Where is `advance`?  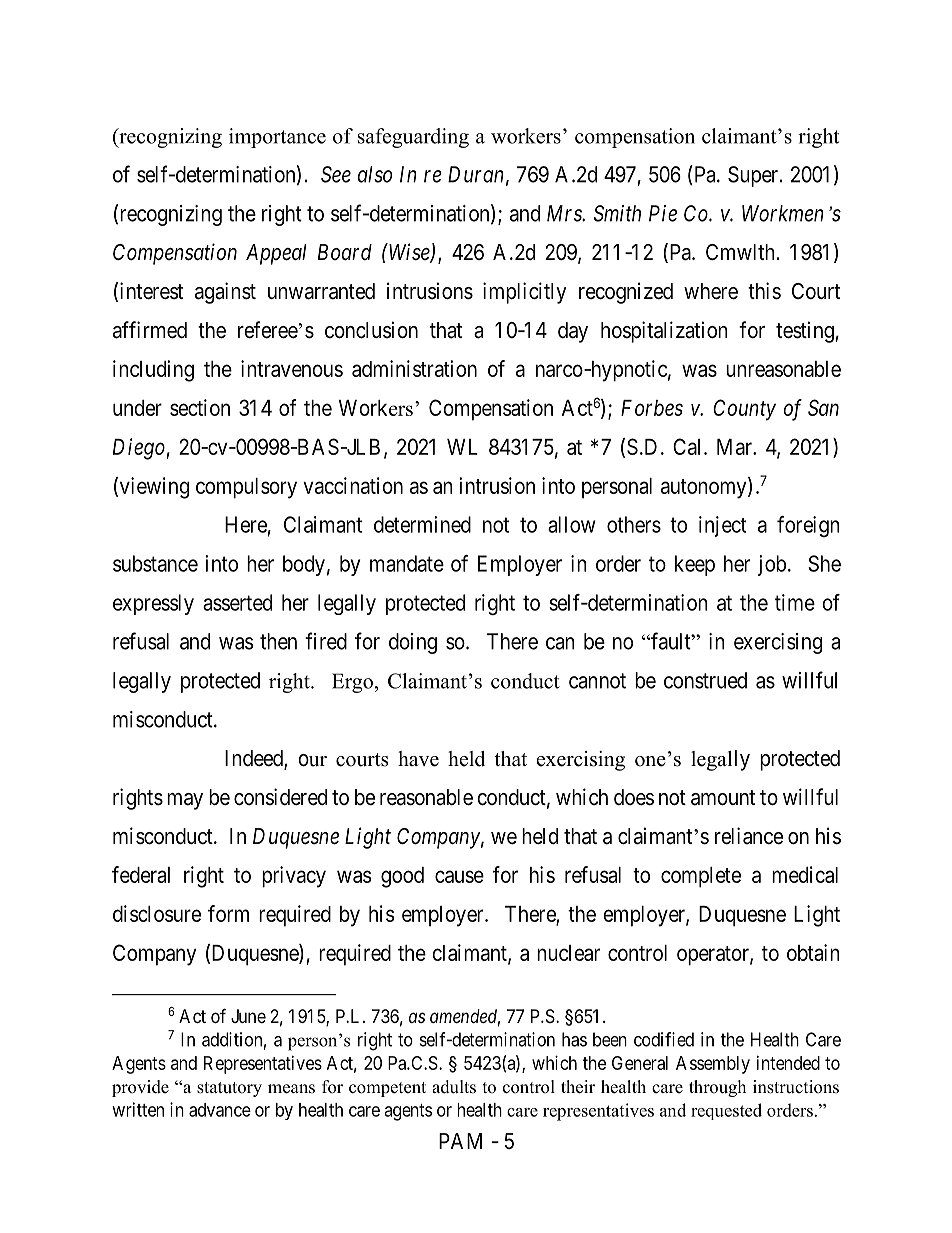
advance is located at coordinates (220, 1110).
